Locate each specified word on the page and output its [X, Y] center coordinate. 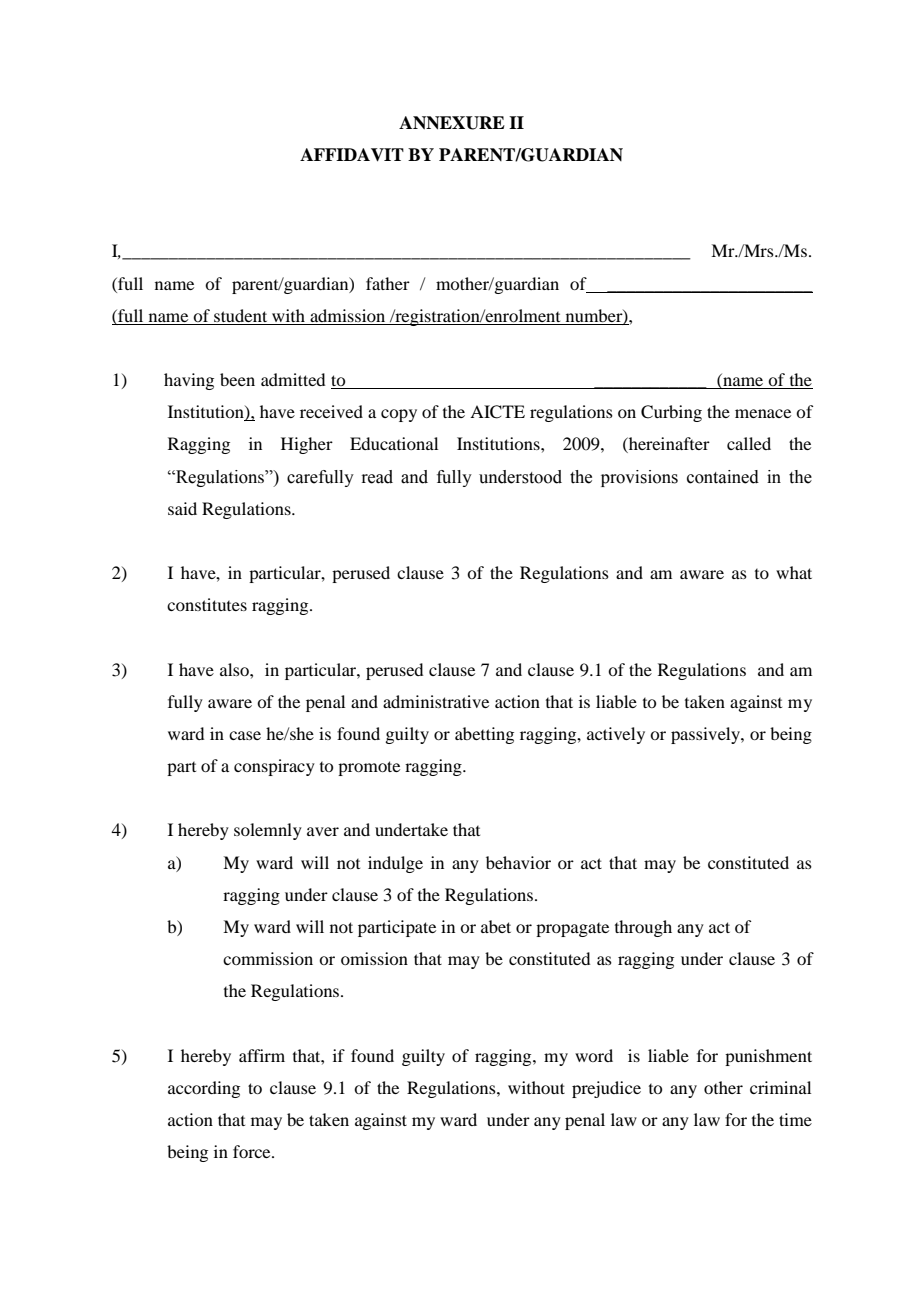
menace [763, 413]
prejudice [606, 1089]
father [388, 283]
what [794, 572]
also [235, 669]
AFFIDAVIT [352, 155]
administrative [436, 701]
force [253, 1151]
